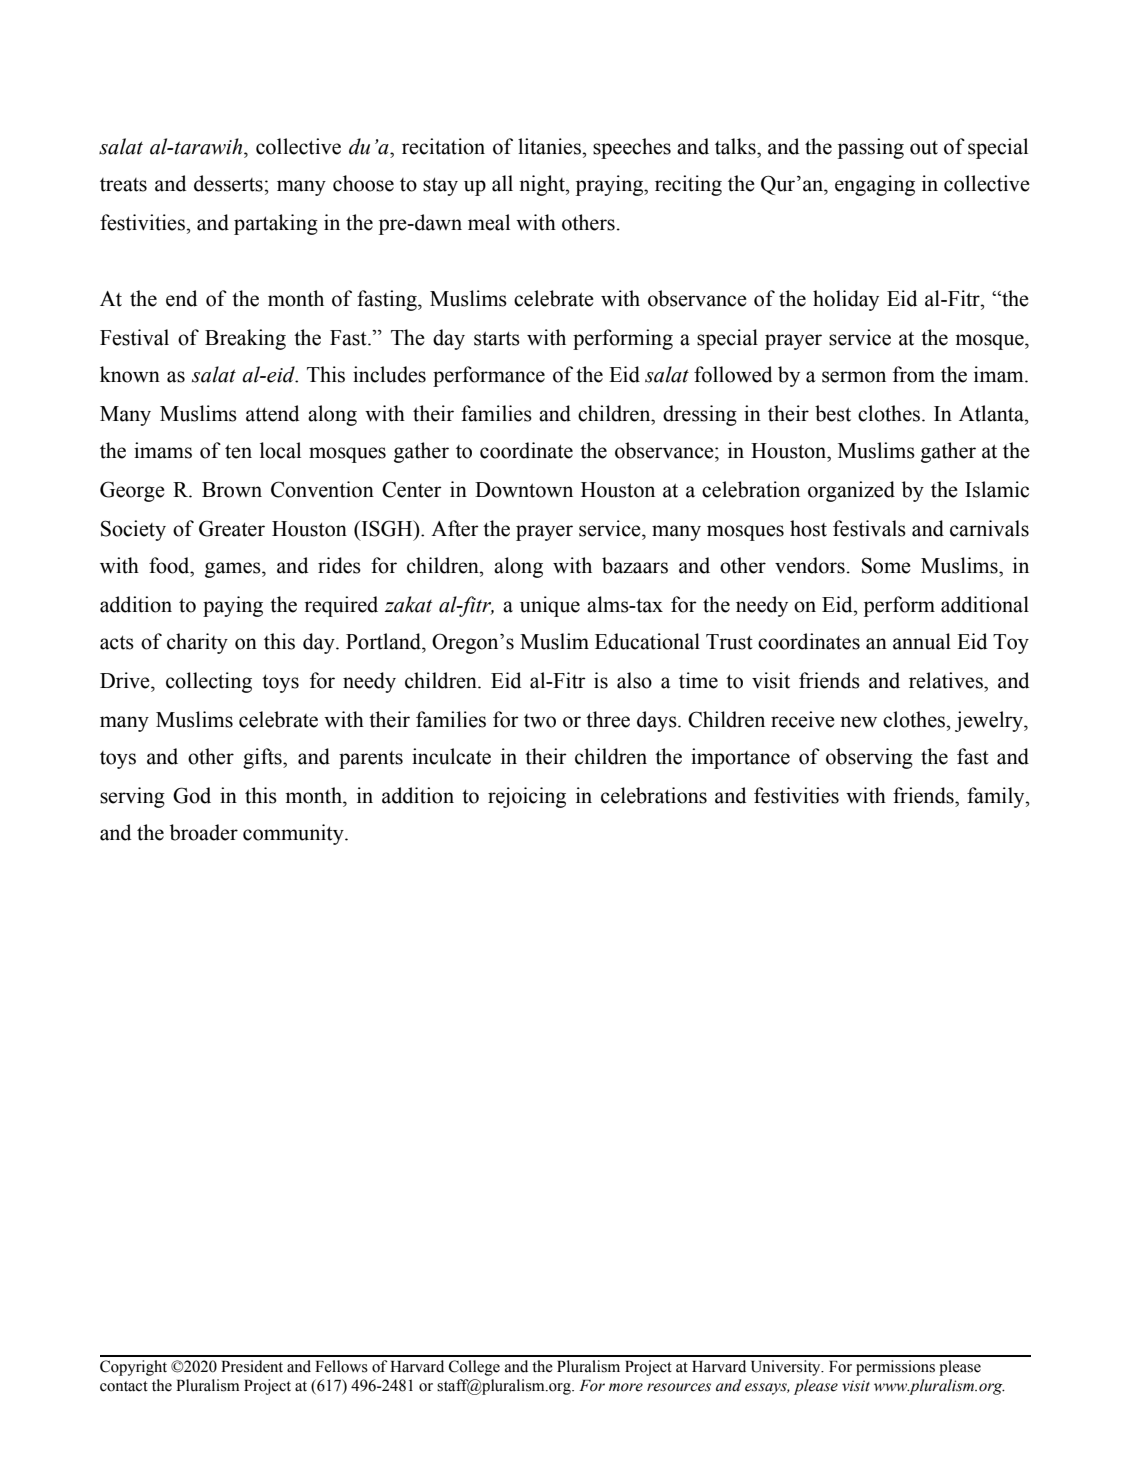  I want to click on President, so click(252, 1366).
